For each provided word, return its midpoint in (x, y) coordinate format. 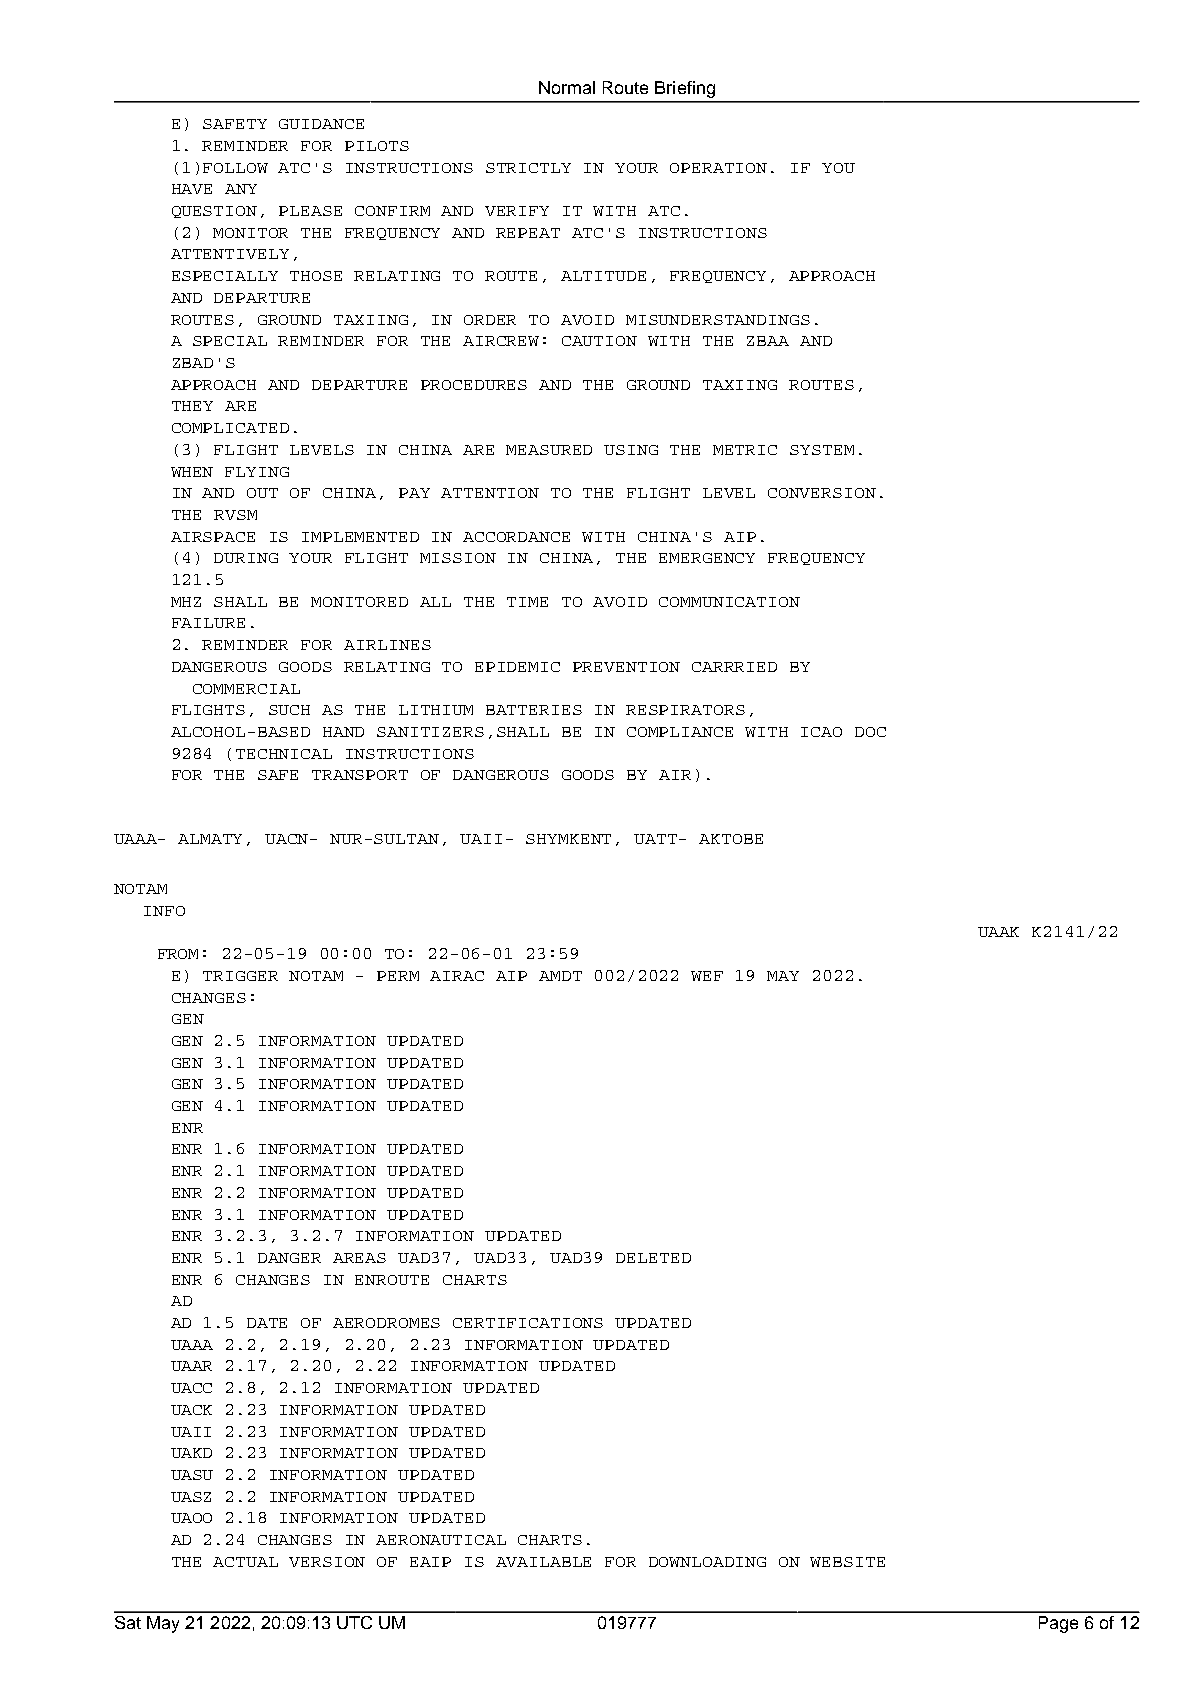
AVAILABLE (543, 1562)
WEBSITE (847, 1562)
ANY (241, 189)
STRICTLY (528, 168)
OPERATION (718, 168)
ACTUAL (245, 1562)
